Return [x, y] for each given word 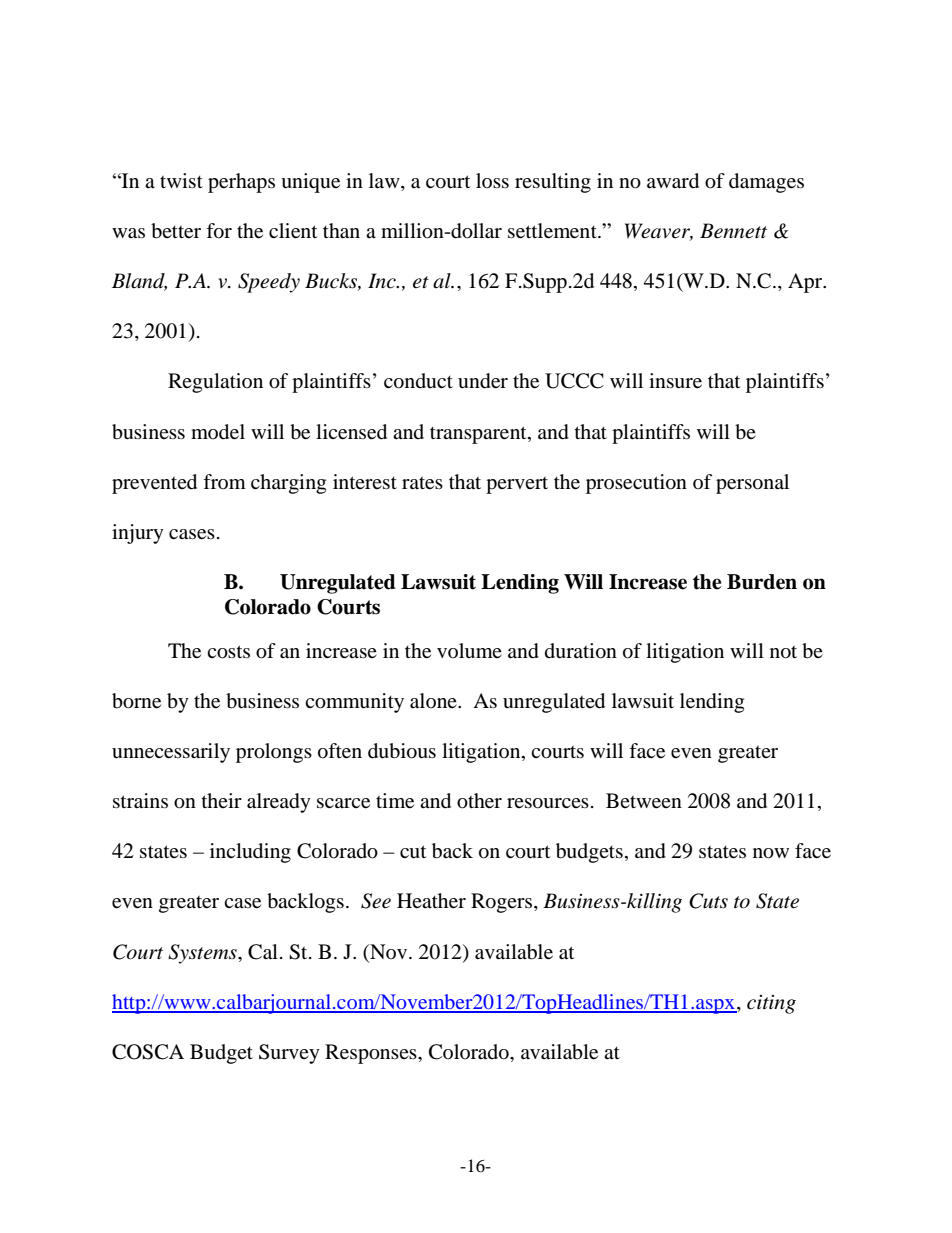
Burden [762, 582]
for [219, 231]
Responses [372, 1054]
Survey [289, 1054]
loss [492, 180]
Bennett [733, 231]
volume [469, 650]
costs [228, 652]
